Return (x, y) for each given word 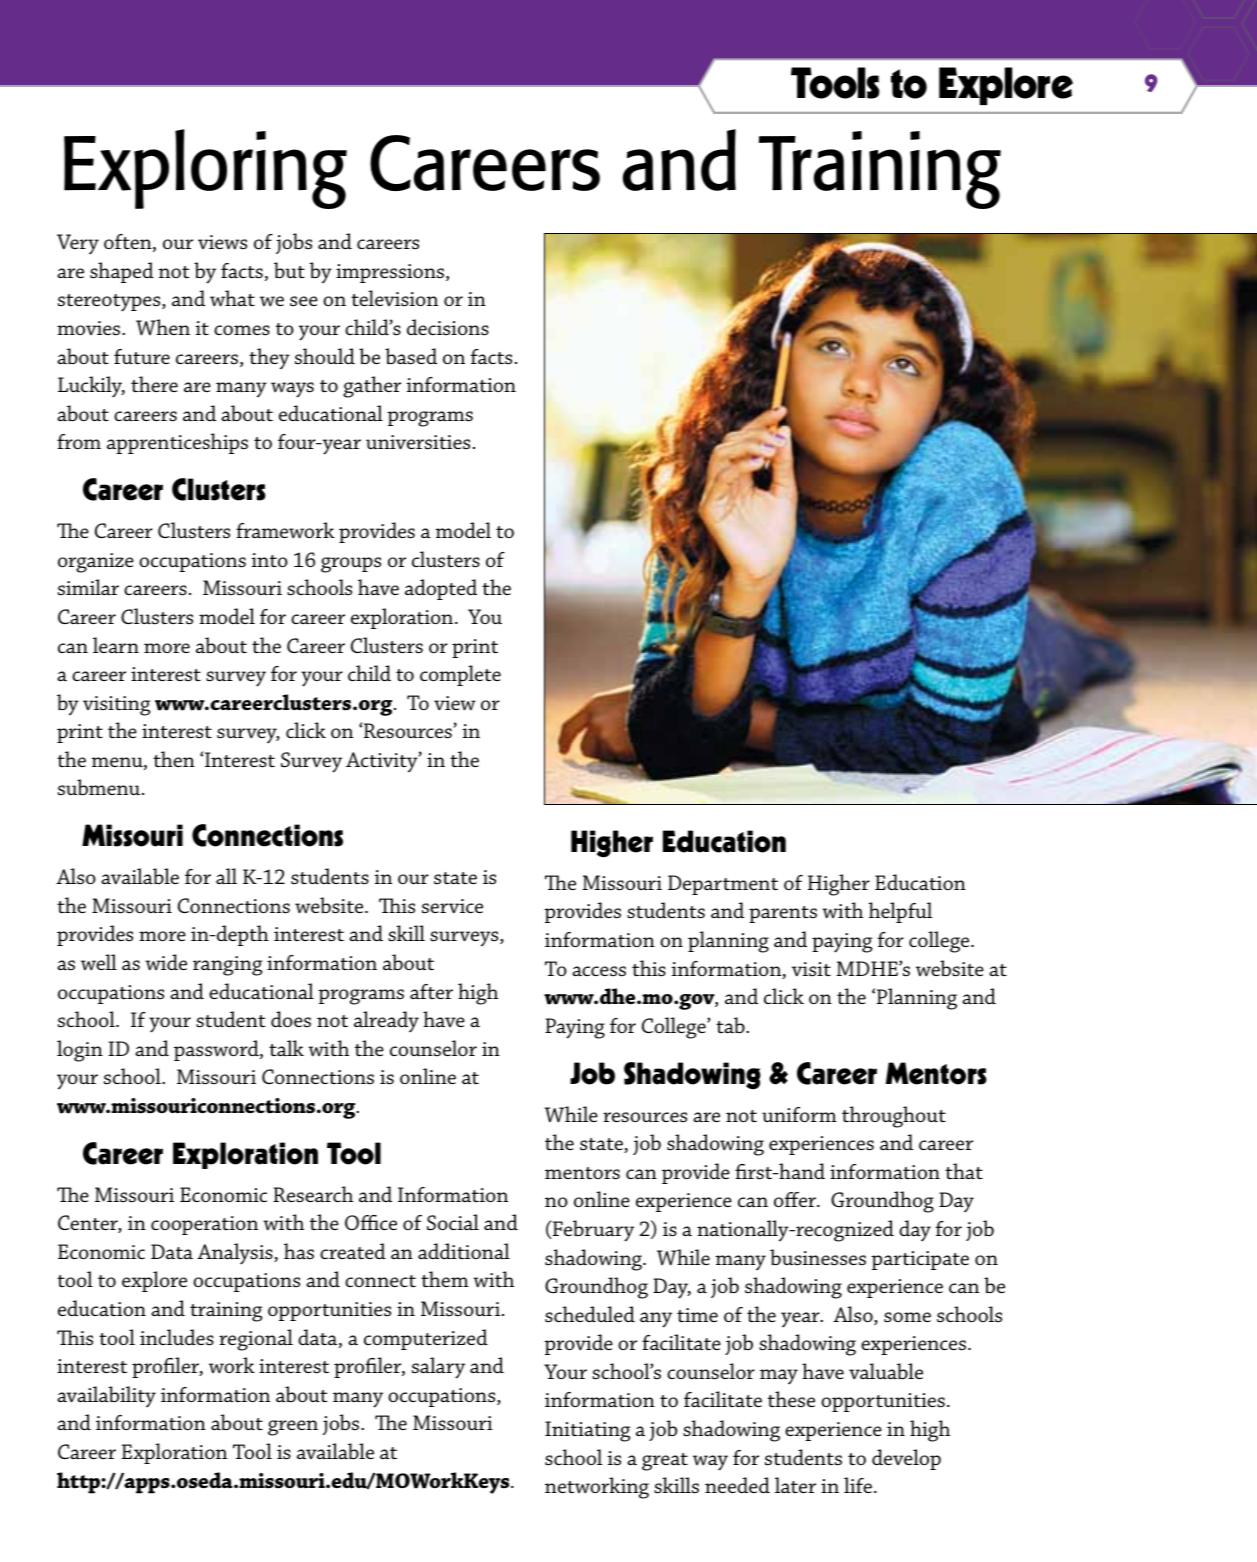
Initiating (587, 1431)
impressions (391, 273)
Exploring (205, 169)
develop (906, 1459)
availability (106, 1397)
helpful (900, 912)
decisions (448, 327)
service (452, 906)
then (174, 759)
